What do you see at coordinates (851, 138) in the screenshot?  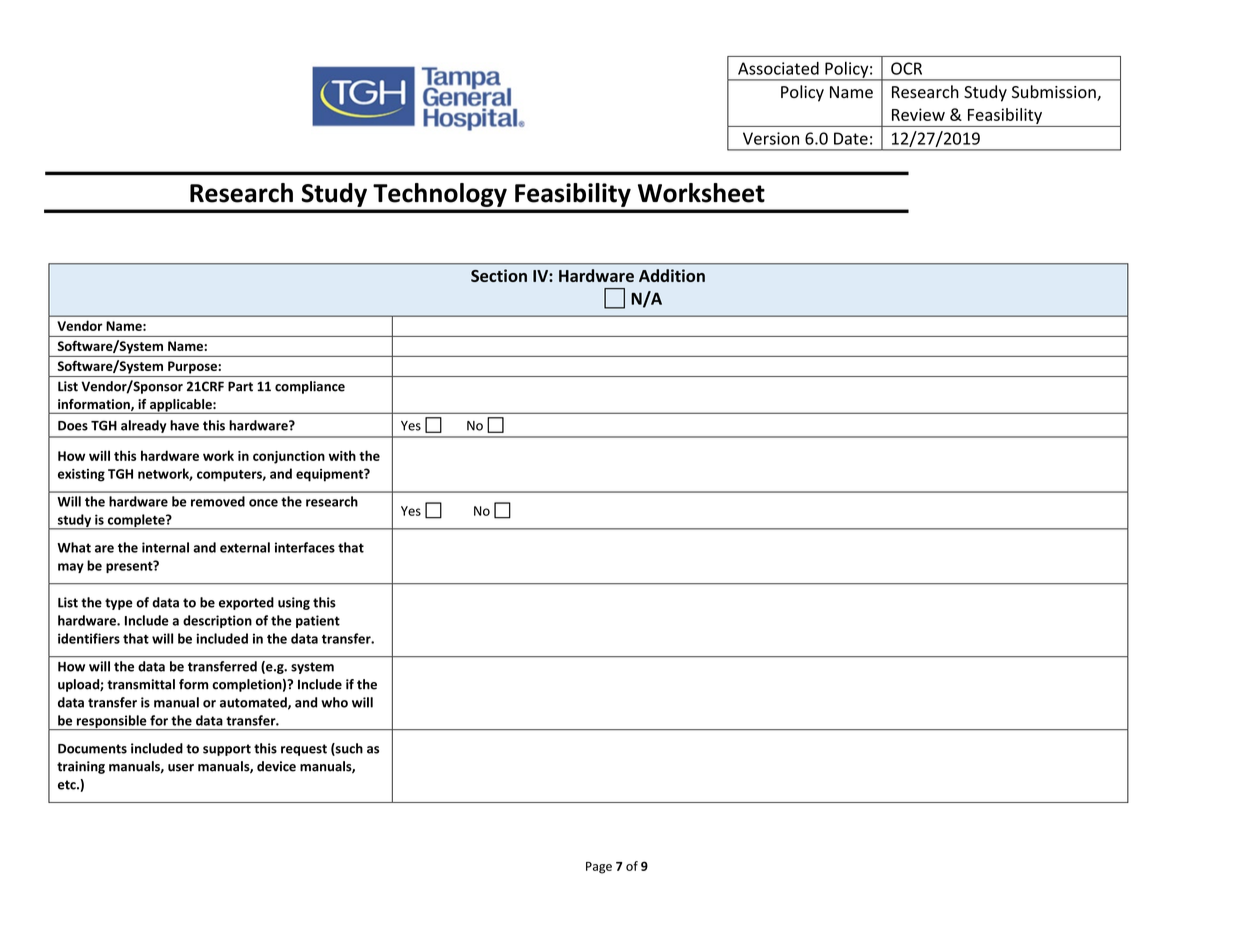 I see `Date` at bounding box center [851, 138].
